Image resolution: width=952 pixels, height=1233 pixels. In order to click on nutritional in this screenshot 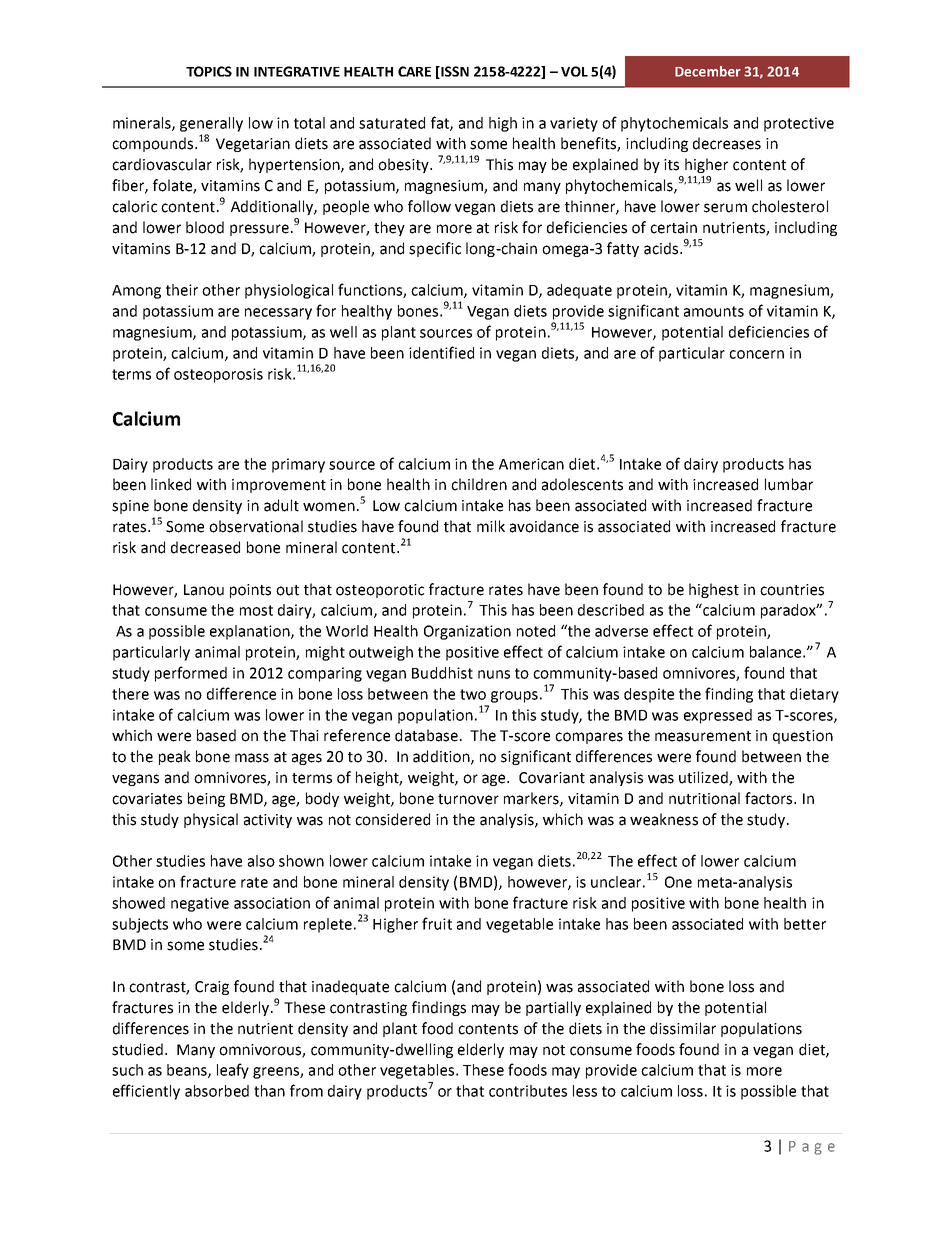, I will do `click(704, 798)`.
